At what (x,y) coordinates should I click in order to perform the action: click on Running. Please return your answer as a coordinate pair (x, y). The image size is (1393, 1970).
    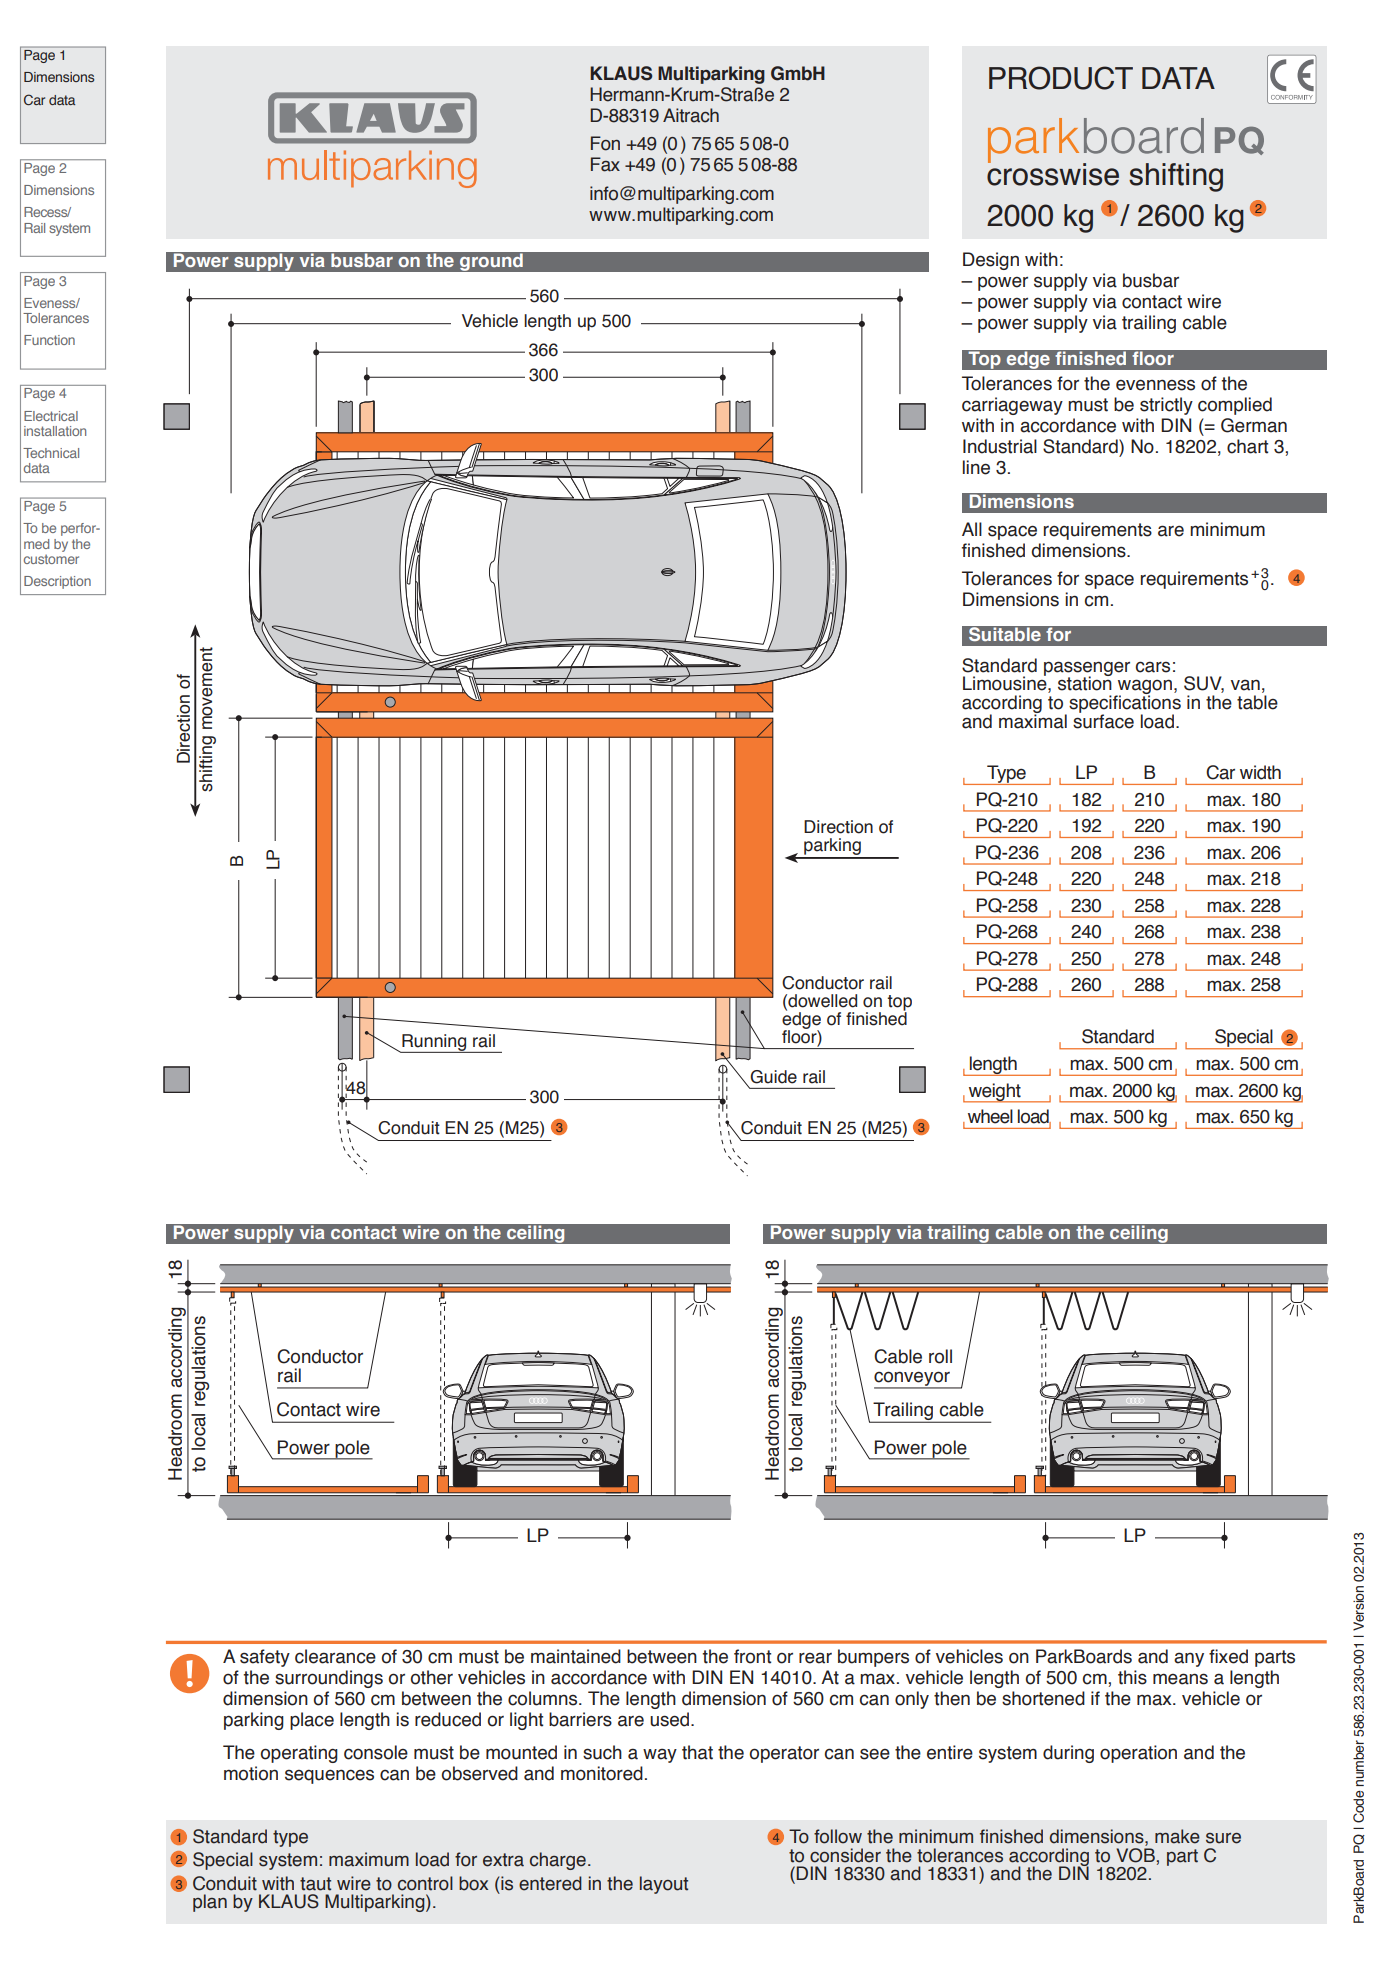
    Looking at the image, I should click on (434, 1043).
